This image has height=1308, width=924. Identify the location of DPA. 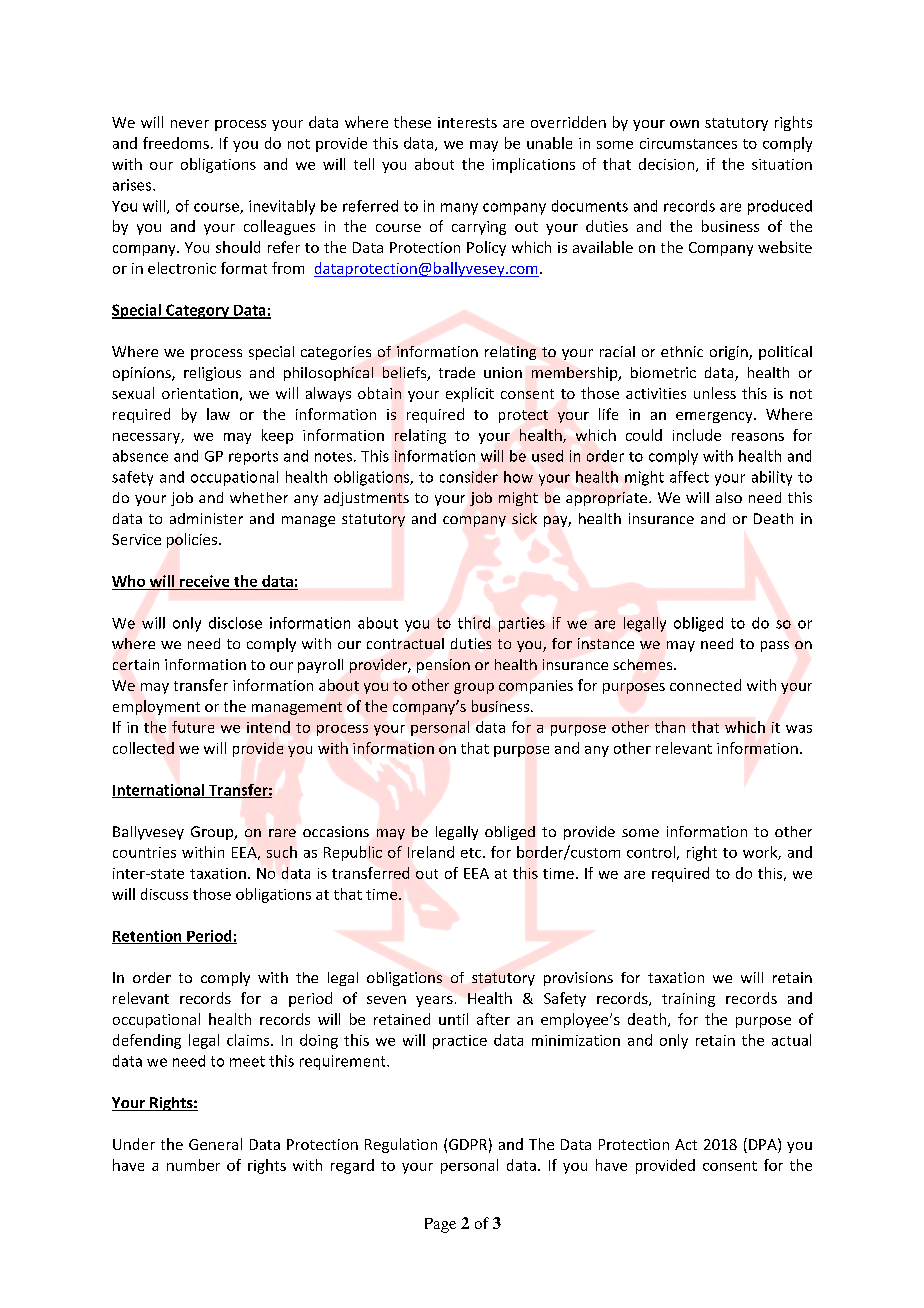
(764, 1144).
